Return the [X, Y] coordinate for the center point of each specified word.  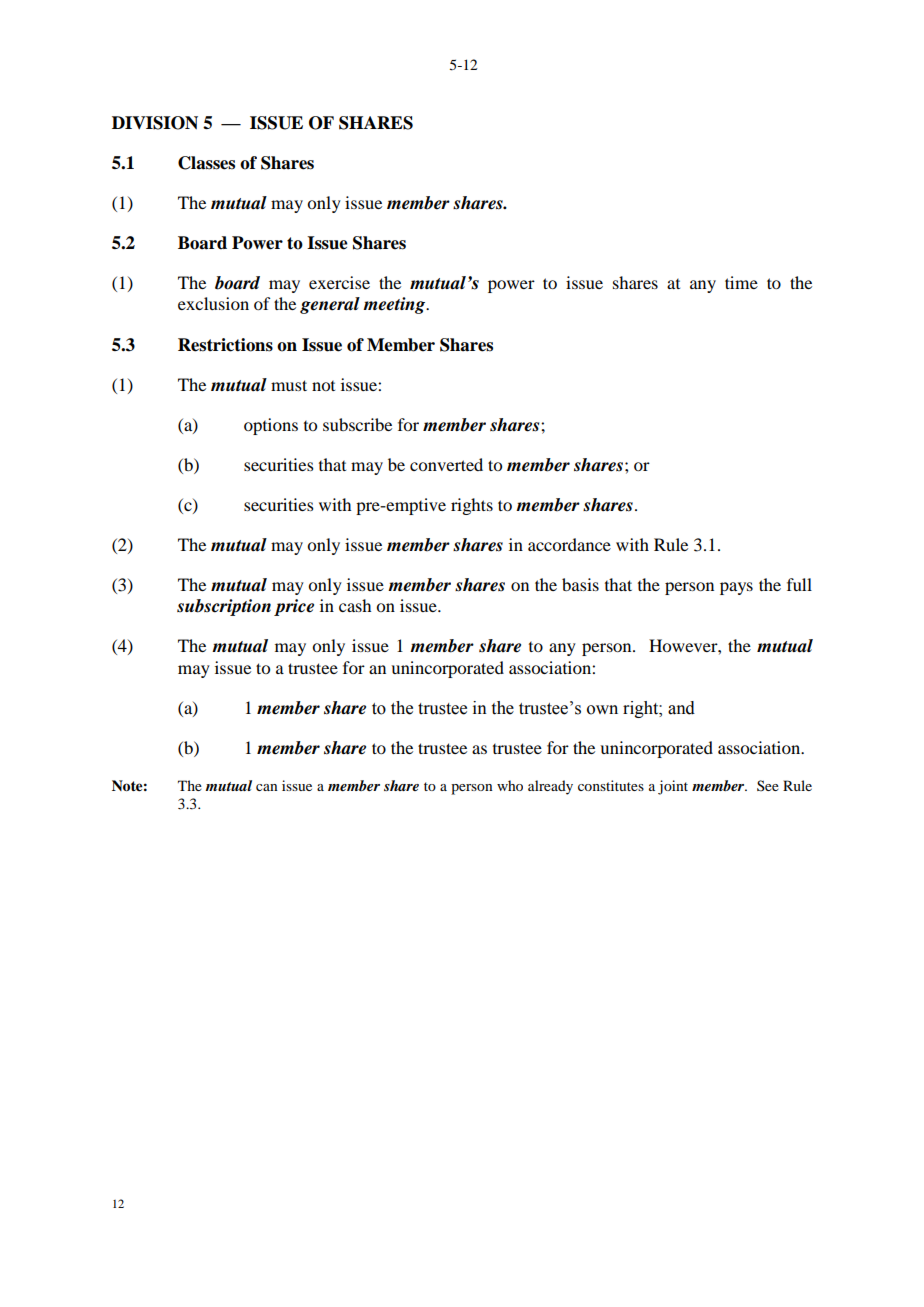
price [294, 607]
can [267, 787]
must [289, 385]
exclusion [213, 303]
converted [446, 464]
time [741, 282]
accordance [569, 544]
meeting [395, 305]
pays [736, 588]
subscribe [357, 424]
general [330, 305]
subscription [224, 607]
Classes [206, 163]
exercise [339, 282]
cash [355, 605]
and [681, 708]
